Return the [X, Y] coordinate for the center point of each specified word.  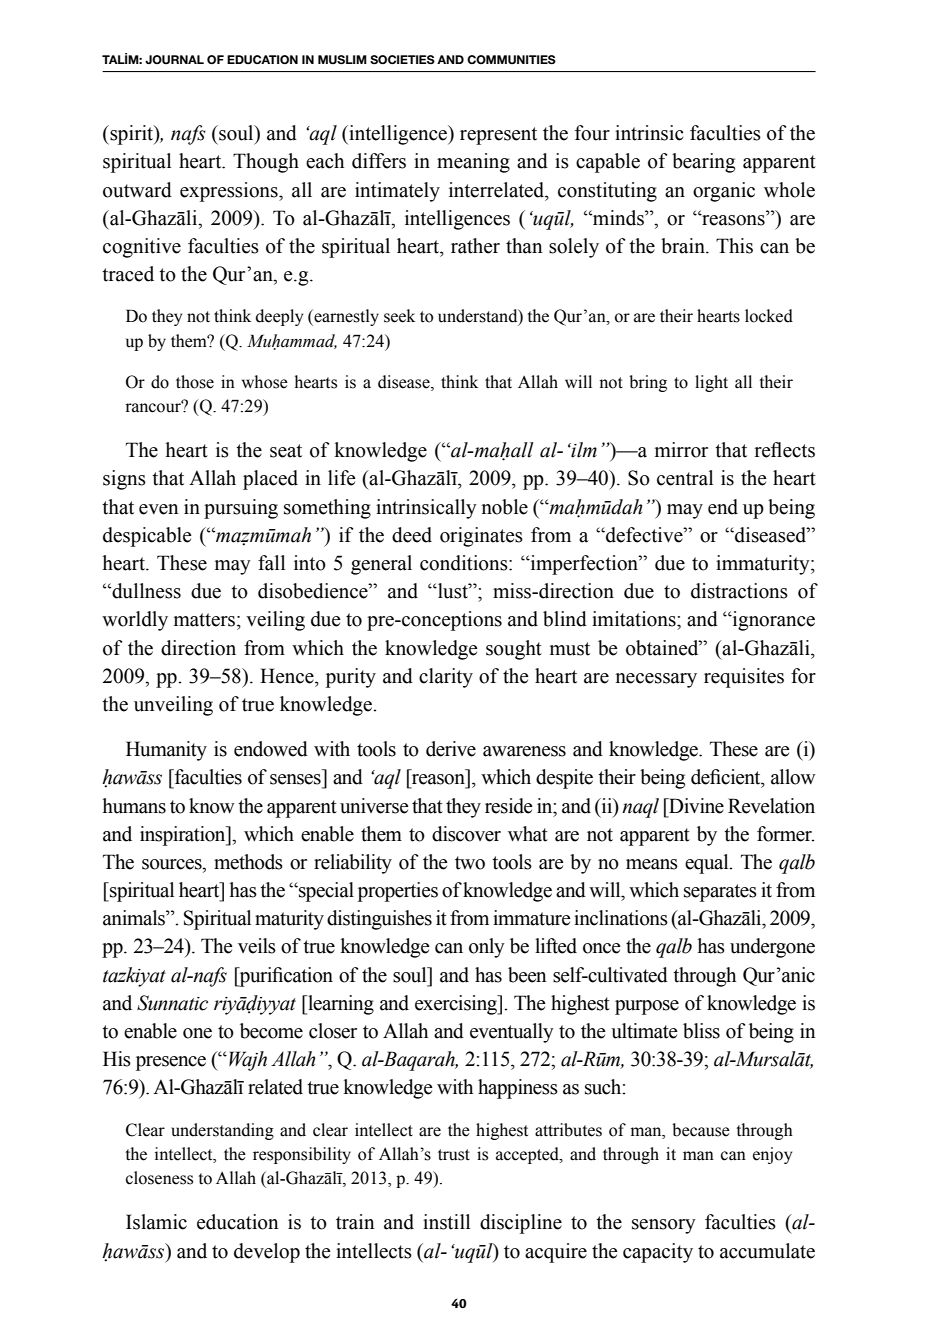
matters [204, 620]
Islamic [156, 1222]
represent [498, 136]
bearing [703, 163]
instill [446, 1222]
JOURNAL [174, 60]
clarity [446, 678]
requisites [744, 678]
